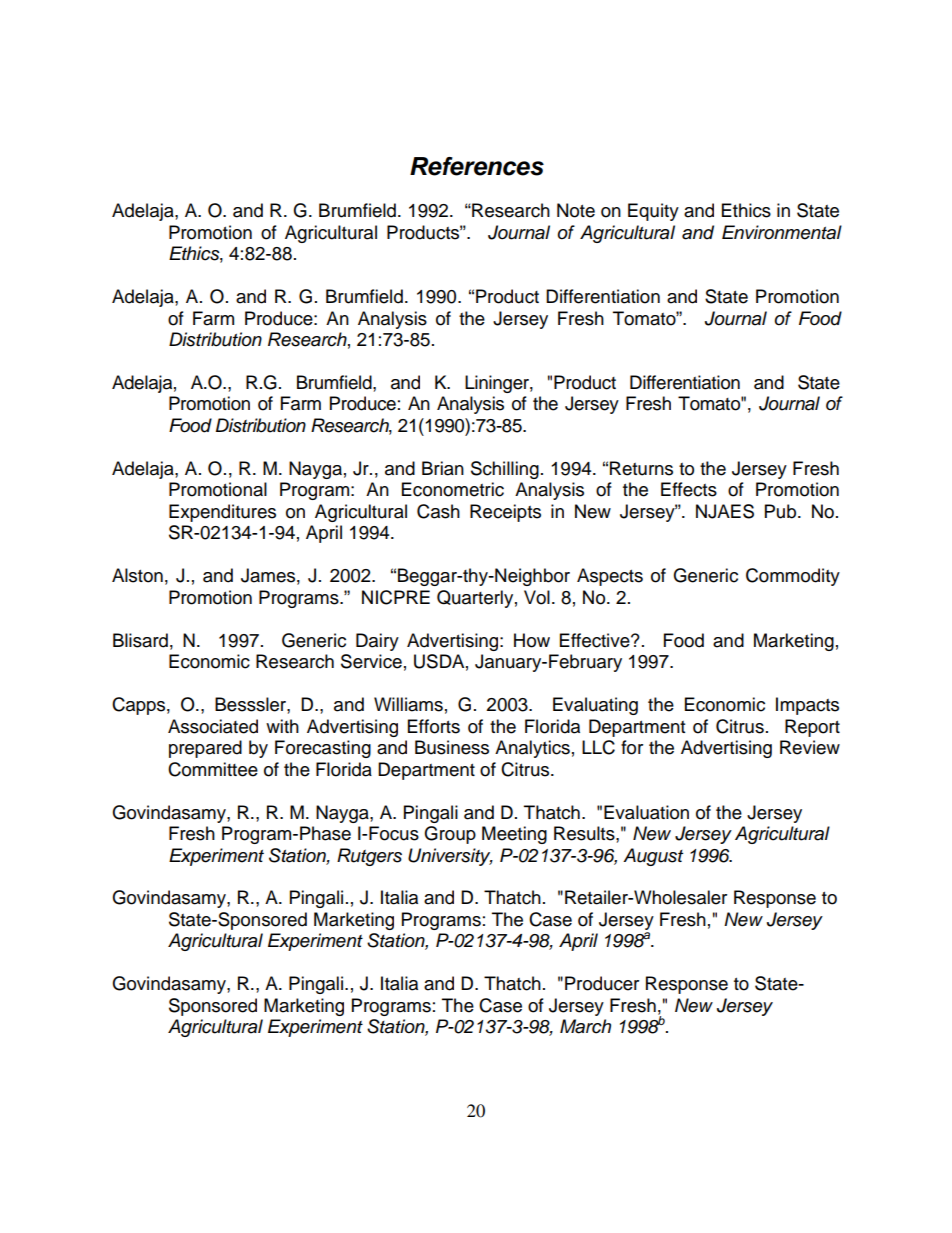  What do you see at coordinates (222, 513) in the document?
I see `Expenditures` at bounding box center [222, 513].
